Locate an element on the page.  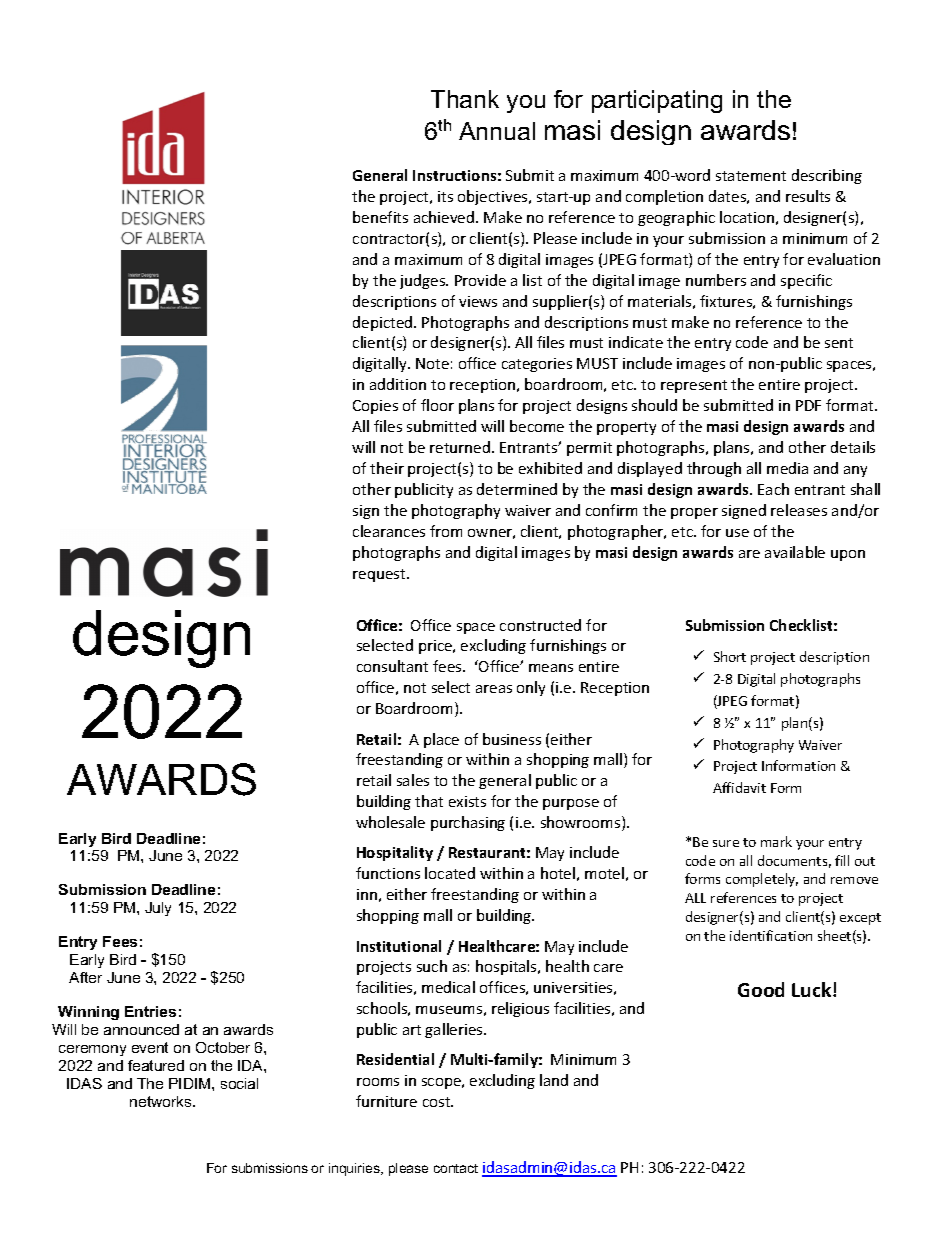
networks is located at coordinates (162, 1101).
